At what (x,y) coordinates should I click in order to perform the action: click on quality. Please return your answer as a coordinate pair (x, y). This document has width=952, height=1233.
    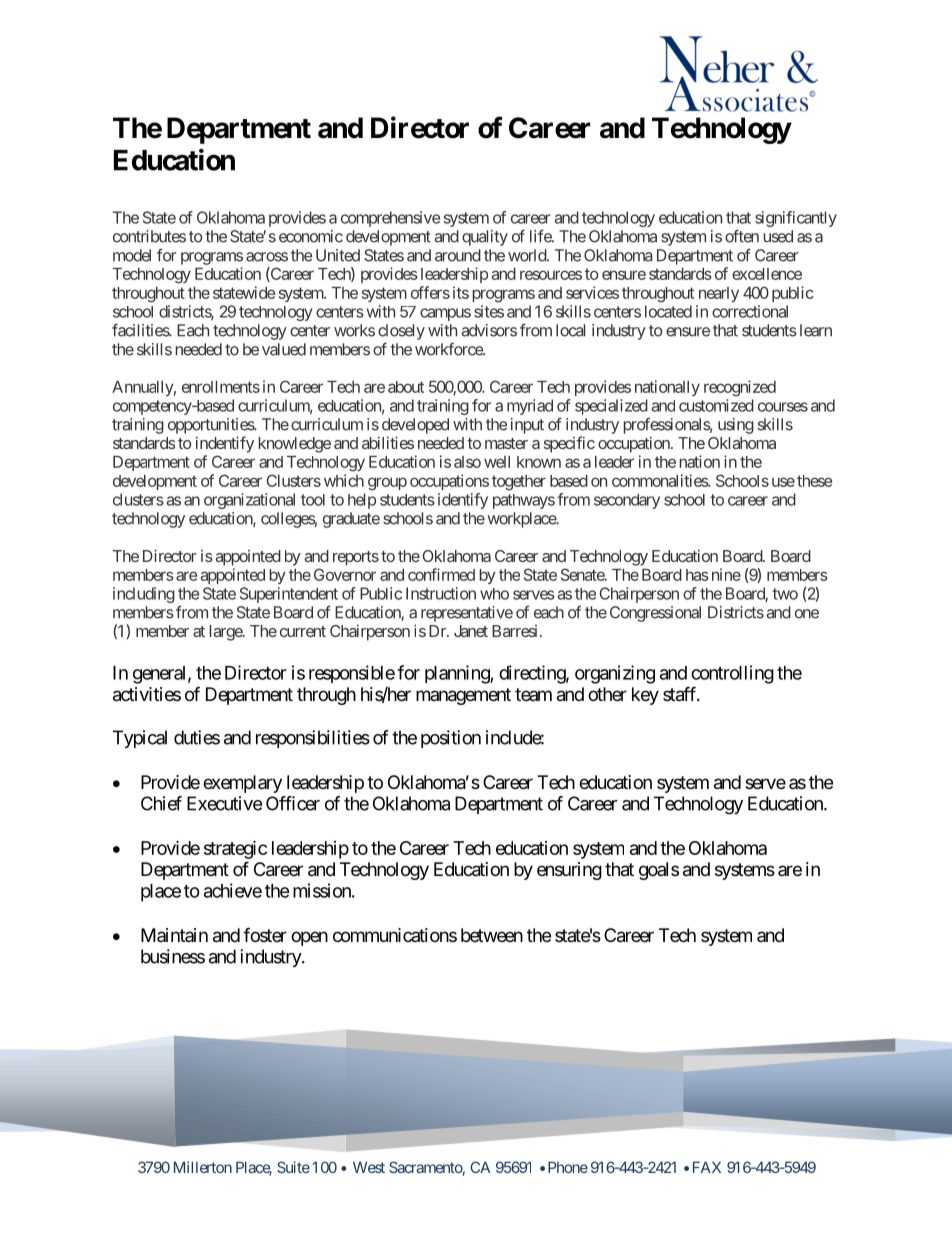
    Looking at the image, I should click on (485, 238).
